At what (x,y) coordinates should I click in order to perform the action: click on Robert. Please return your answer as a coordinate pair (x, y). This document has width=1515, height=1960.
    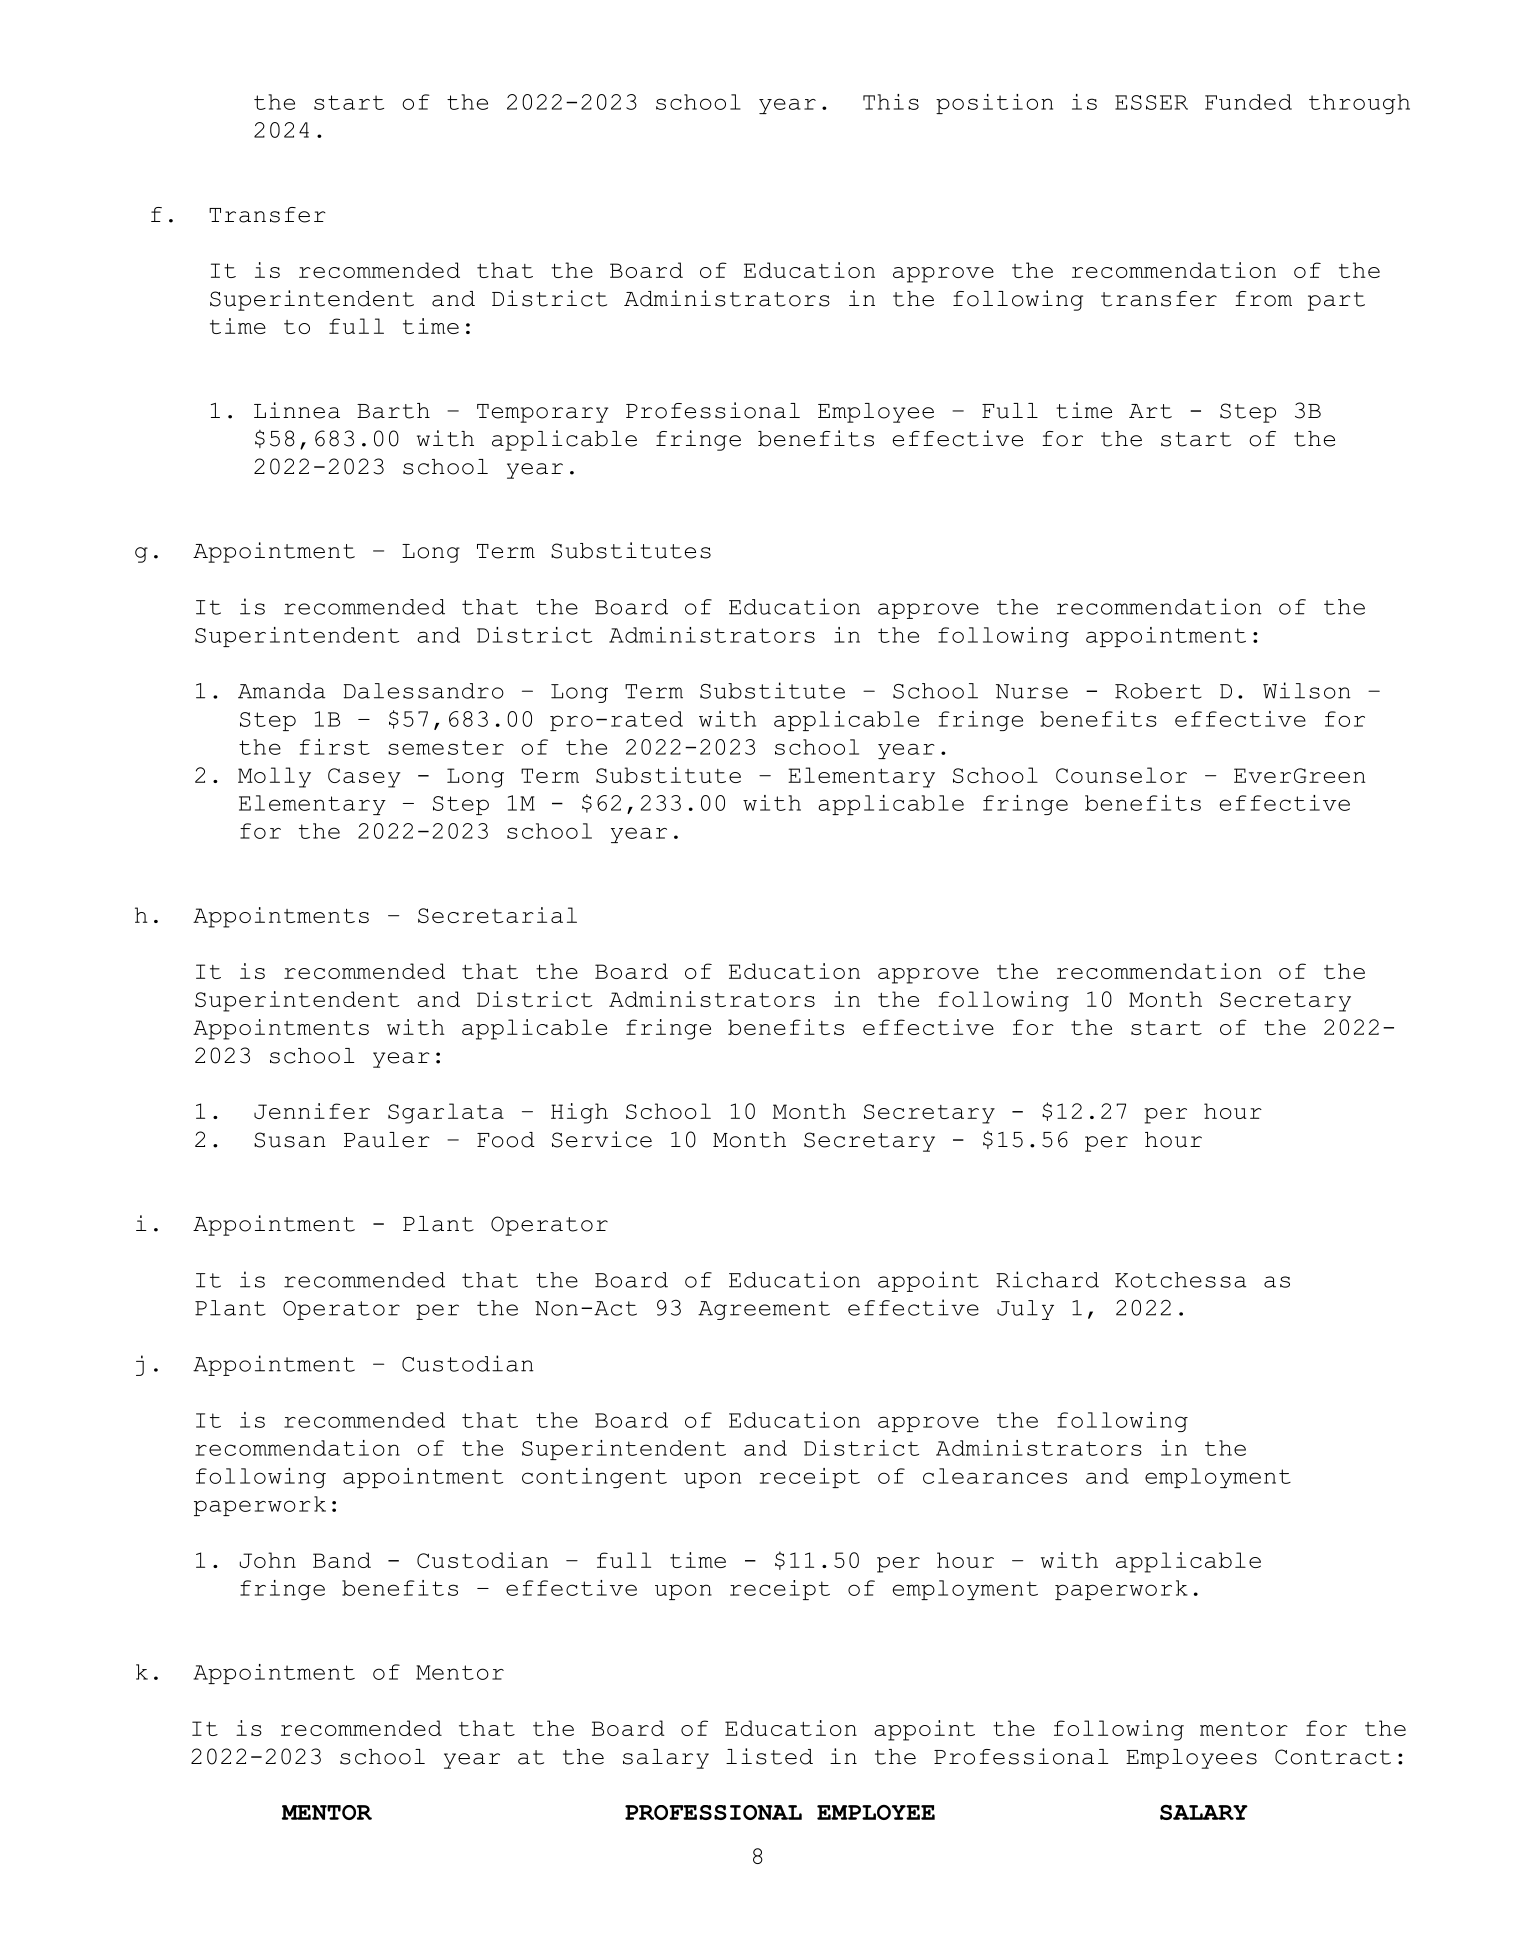
    Looking at the image, I should click on (1158, 691).
